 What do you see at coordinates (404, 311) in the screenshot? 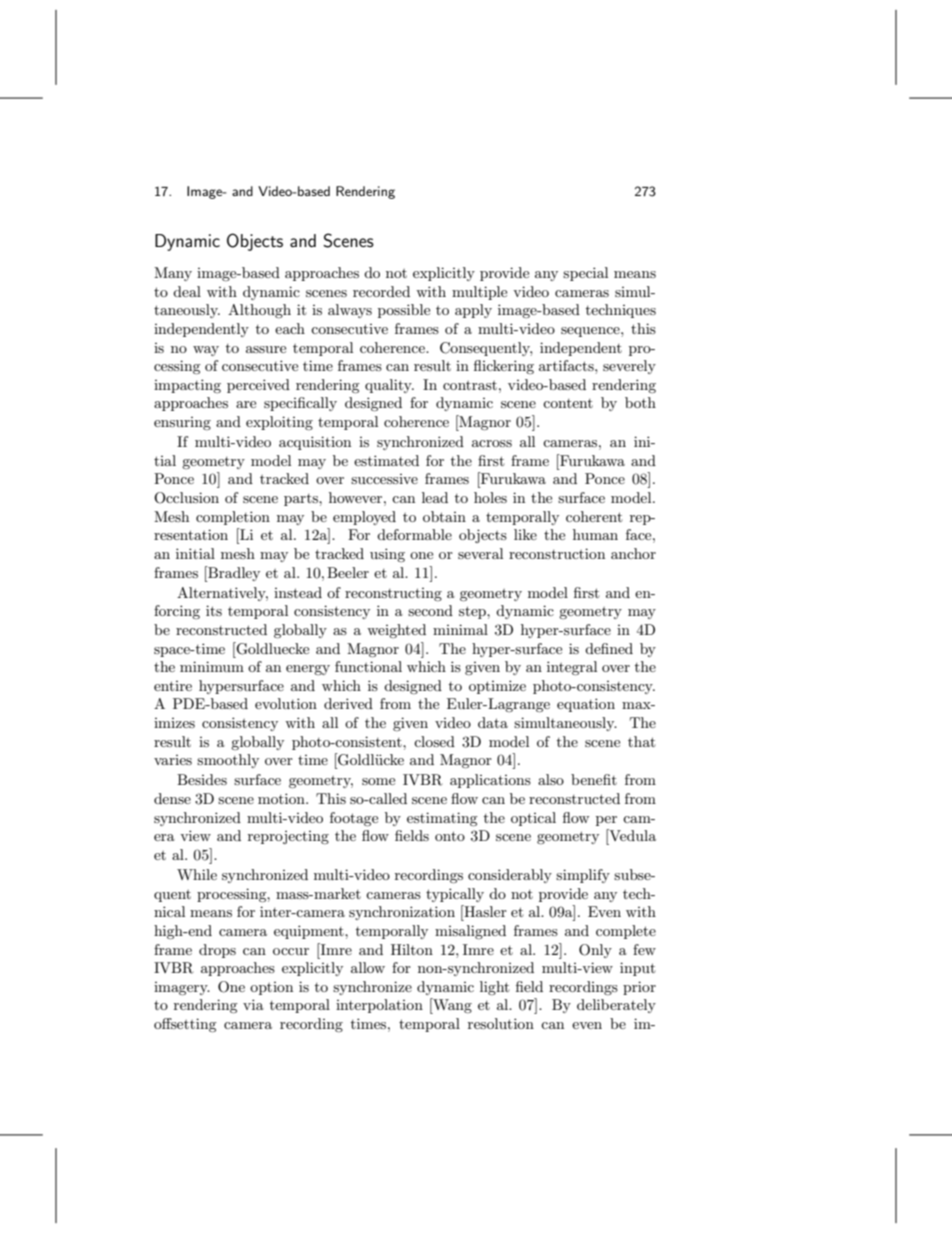
I see `possible` at bounding box center [404, 311].
